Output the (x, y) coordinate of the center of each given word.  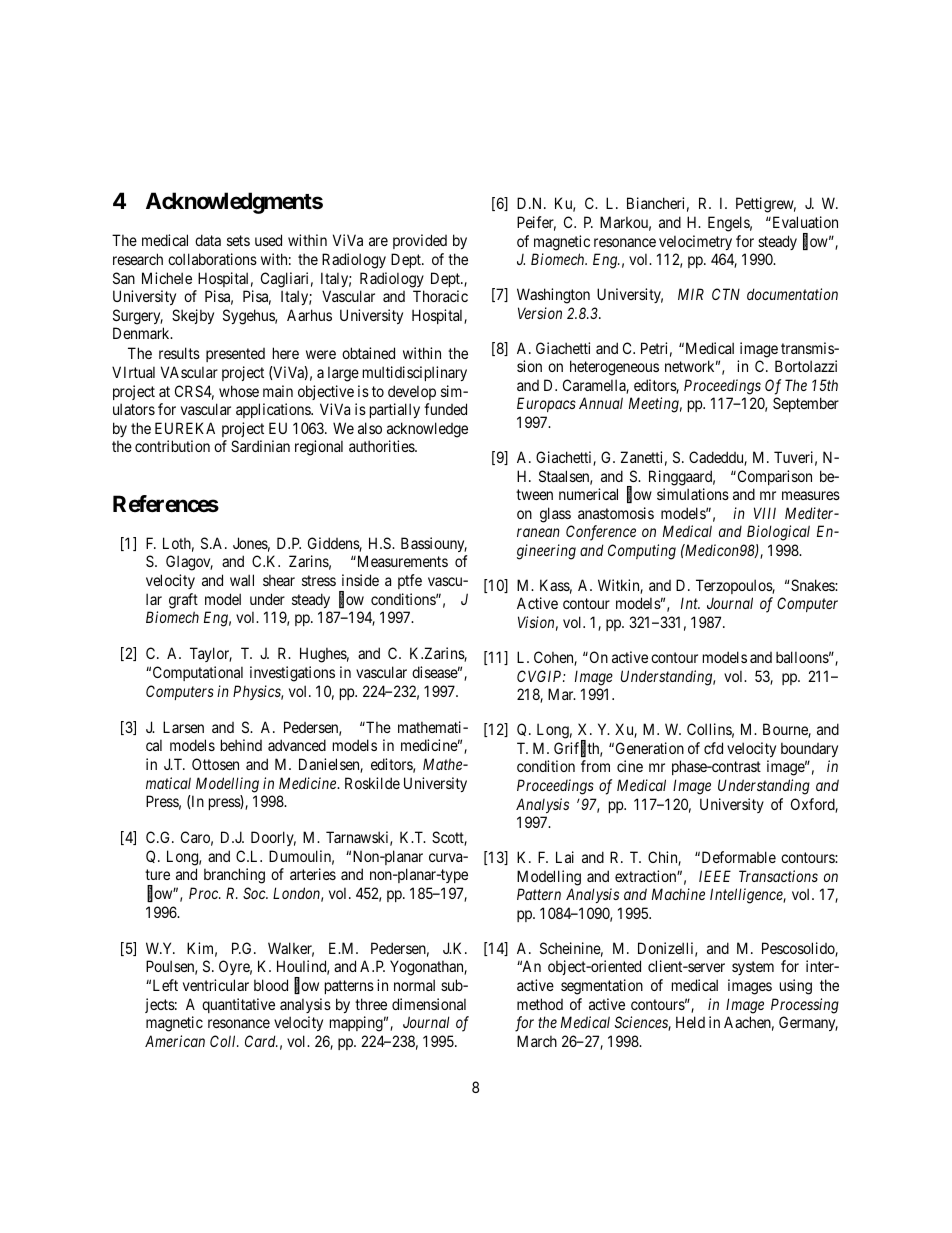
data (208, 240)
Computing (642, 552)
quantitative (238, 1005)
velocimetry (695, 242)
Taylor (211, 654)
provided (420, 241)
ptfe (410, 581)
